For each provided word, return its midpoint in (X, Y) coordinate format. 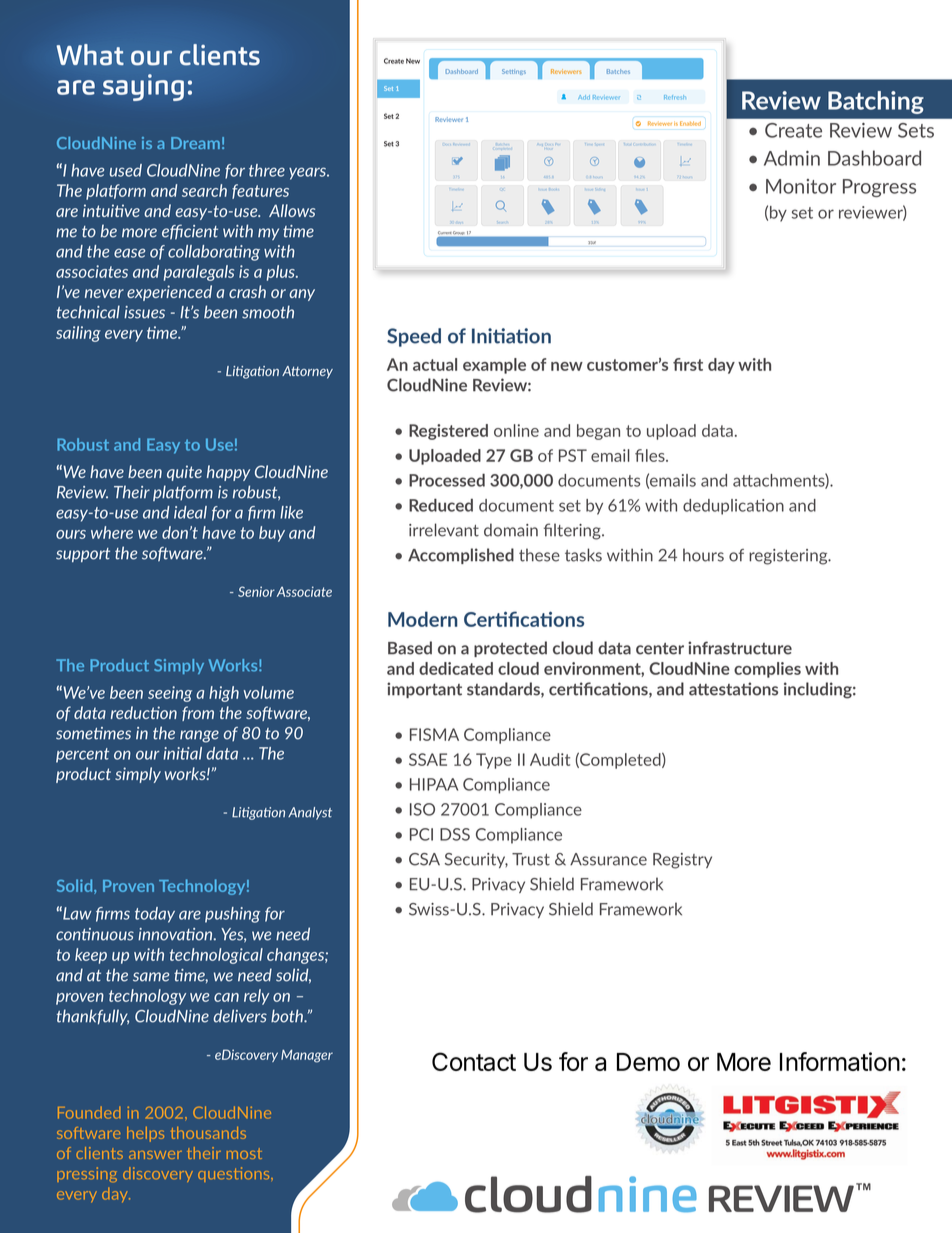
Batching (876, 102)
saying (143, 87)
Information (840, 1061)
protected (510, 649)
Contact (474, 1061)
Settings (514, 72)
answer (155, 1155)
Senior (256, 591)
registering (789, 557)
